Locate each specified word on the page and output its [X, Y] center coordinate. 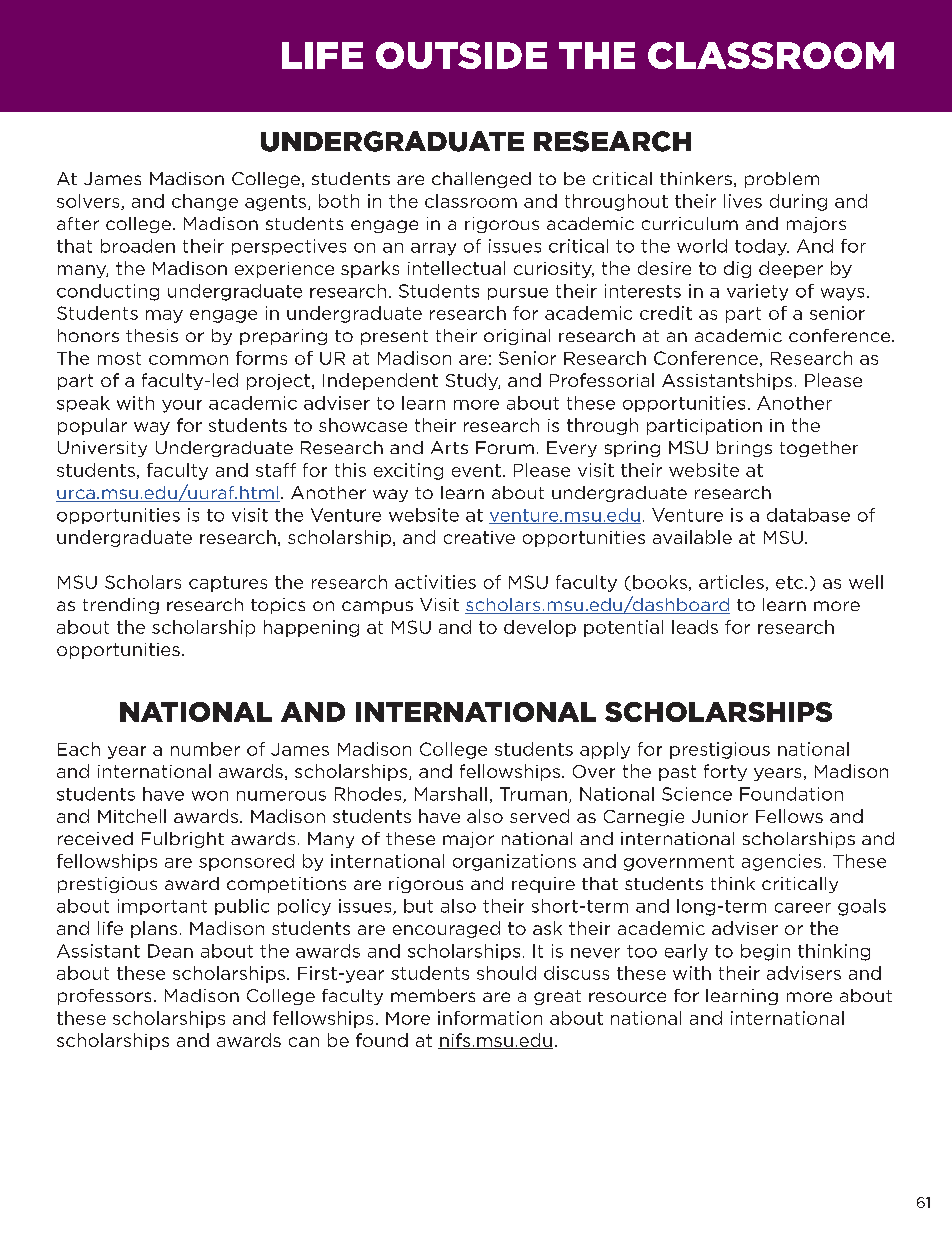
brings [744, 449]
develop [540, 628]
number [205, 749]
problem [782, 180]
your [182, 406]
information [490, 1018]
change [205, 202]
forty [725, 772]
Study [473, 381]
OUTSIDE [461, 55]
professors [104, 997]
